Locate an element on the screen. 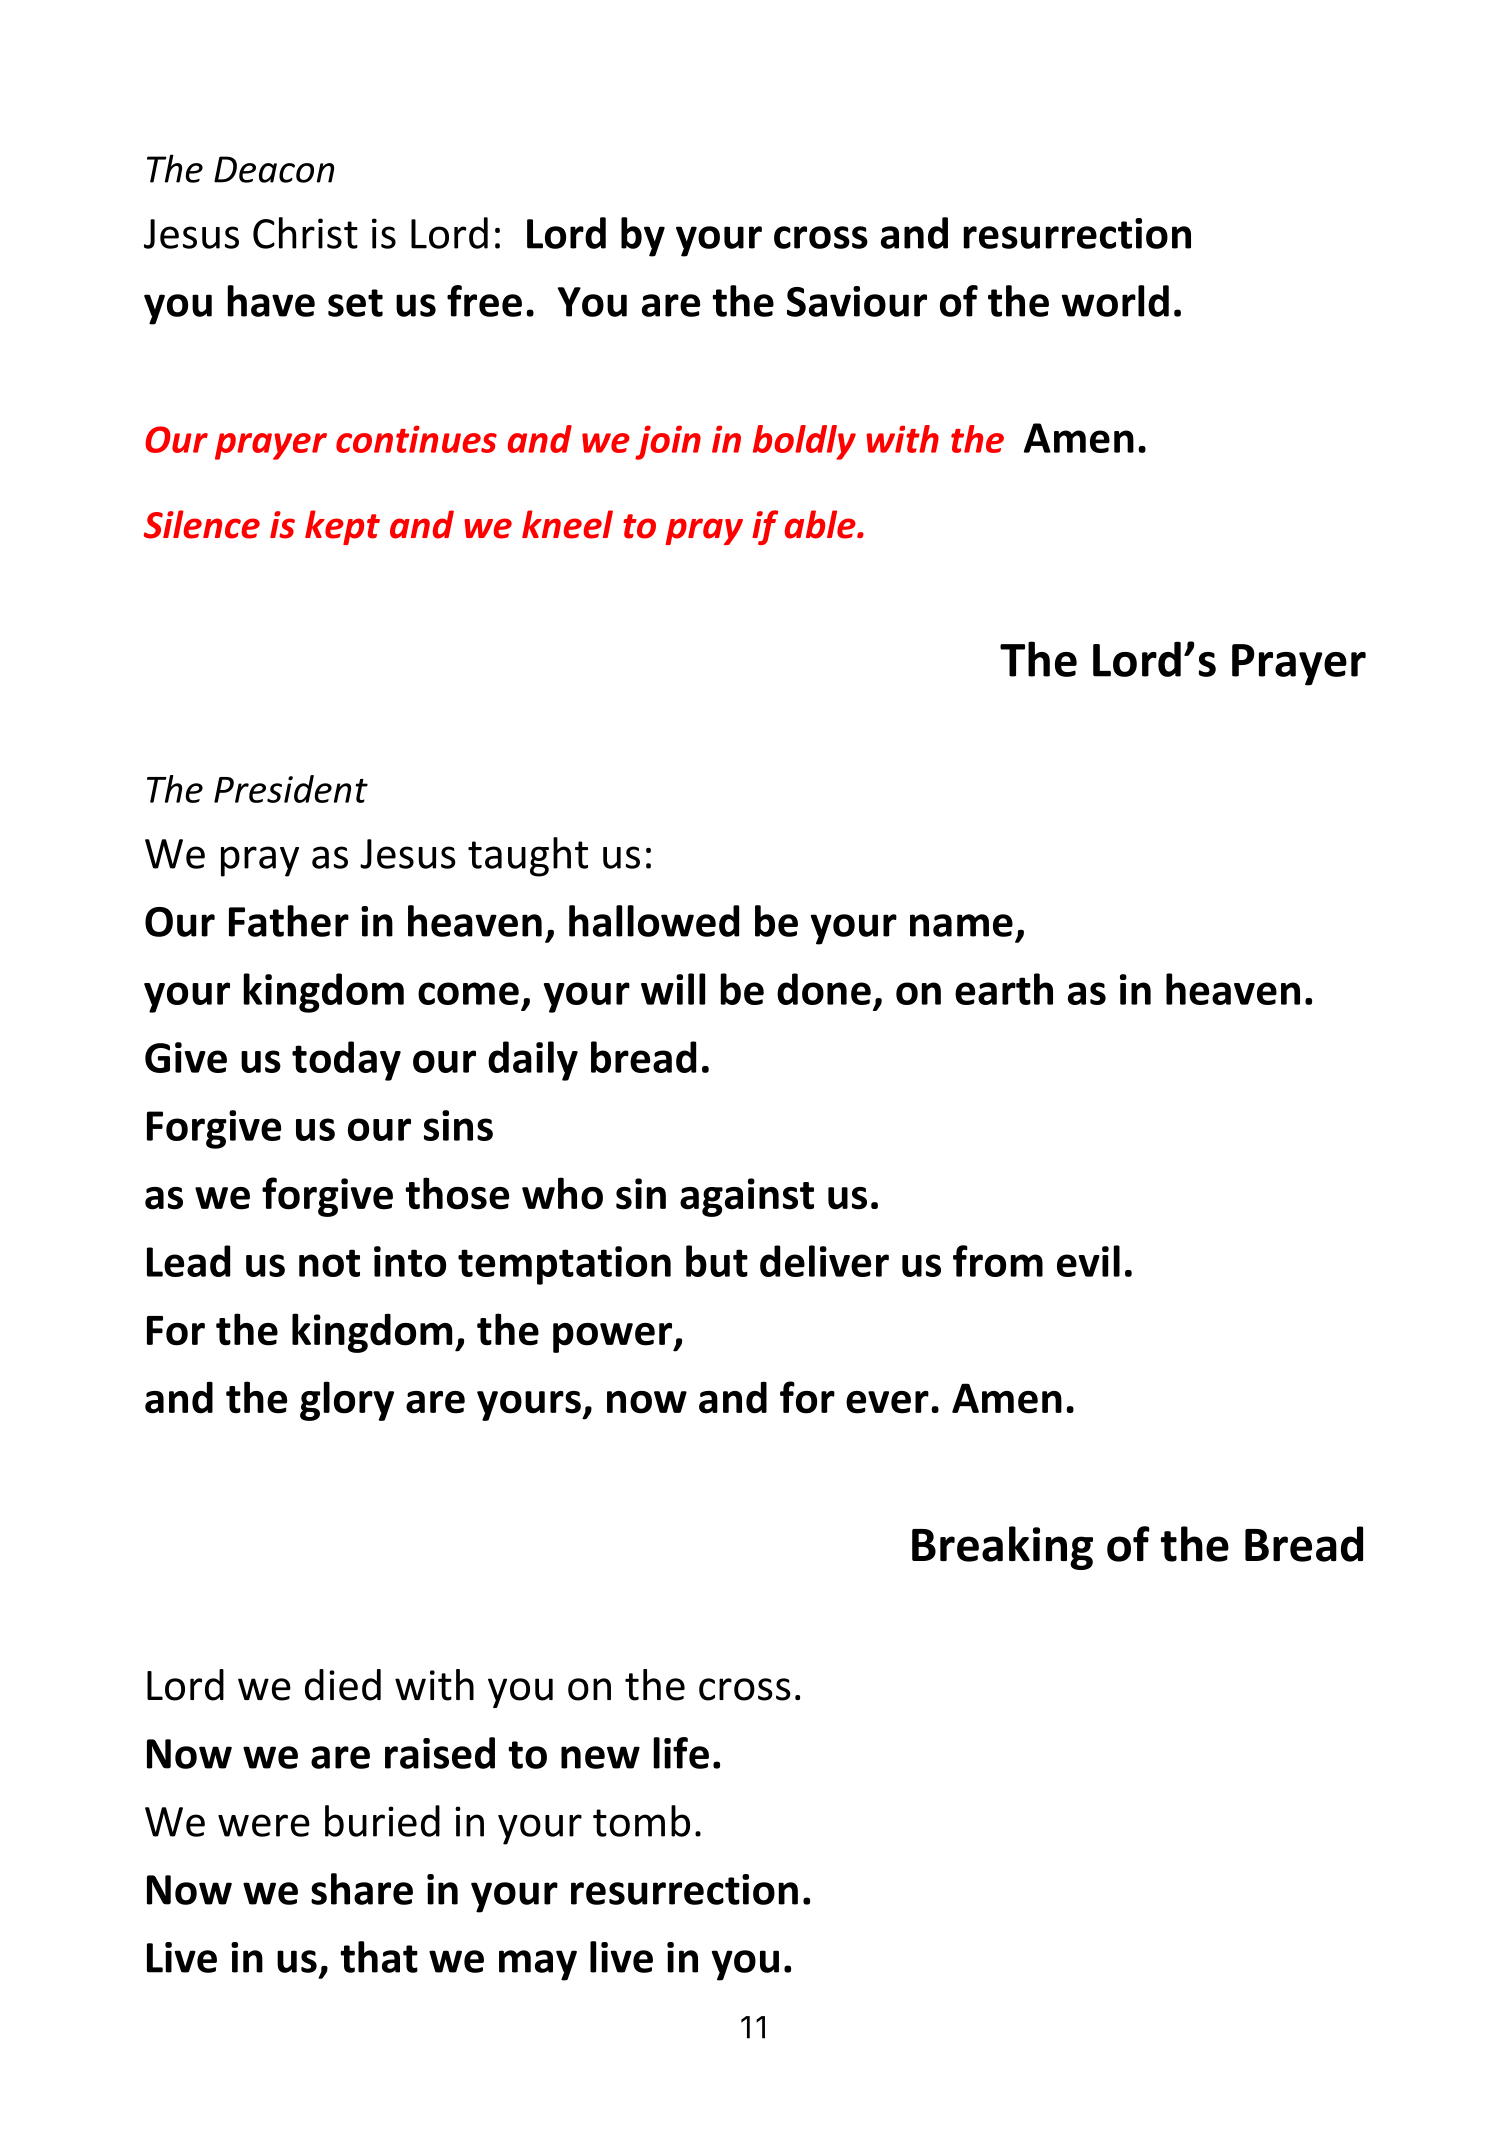 This screenshot has width=1510, height=2136. share is located at coordinates (362, 1889).
